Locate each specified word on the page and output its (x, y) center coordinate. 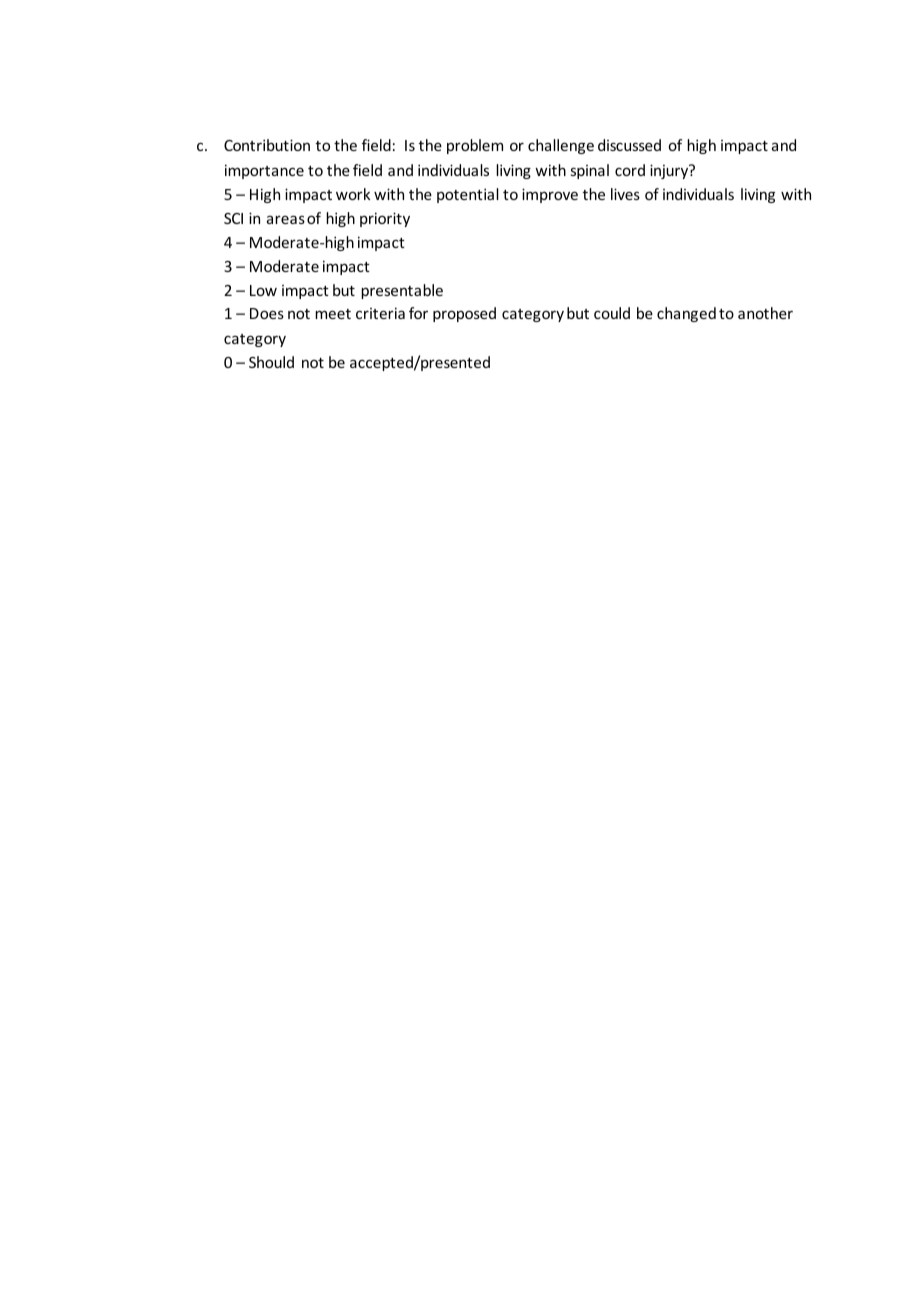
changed (686, 314)
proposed (464, 314)
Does (267, 313)
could (612, 313)
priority (385, 219)
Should (271, 362)
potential (468, 195)
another (765, 313)
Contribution (267, 145)
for (418, 313)
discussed (629, 145)
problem (475, 146)
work (353, 194)
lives (625, 194)
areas (286, 219)
